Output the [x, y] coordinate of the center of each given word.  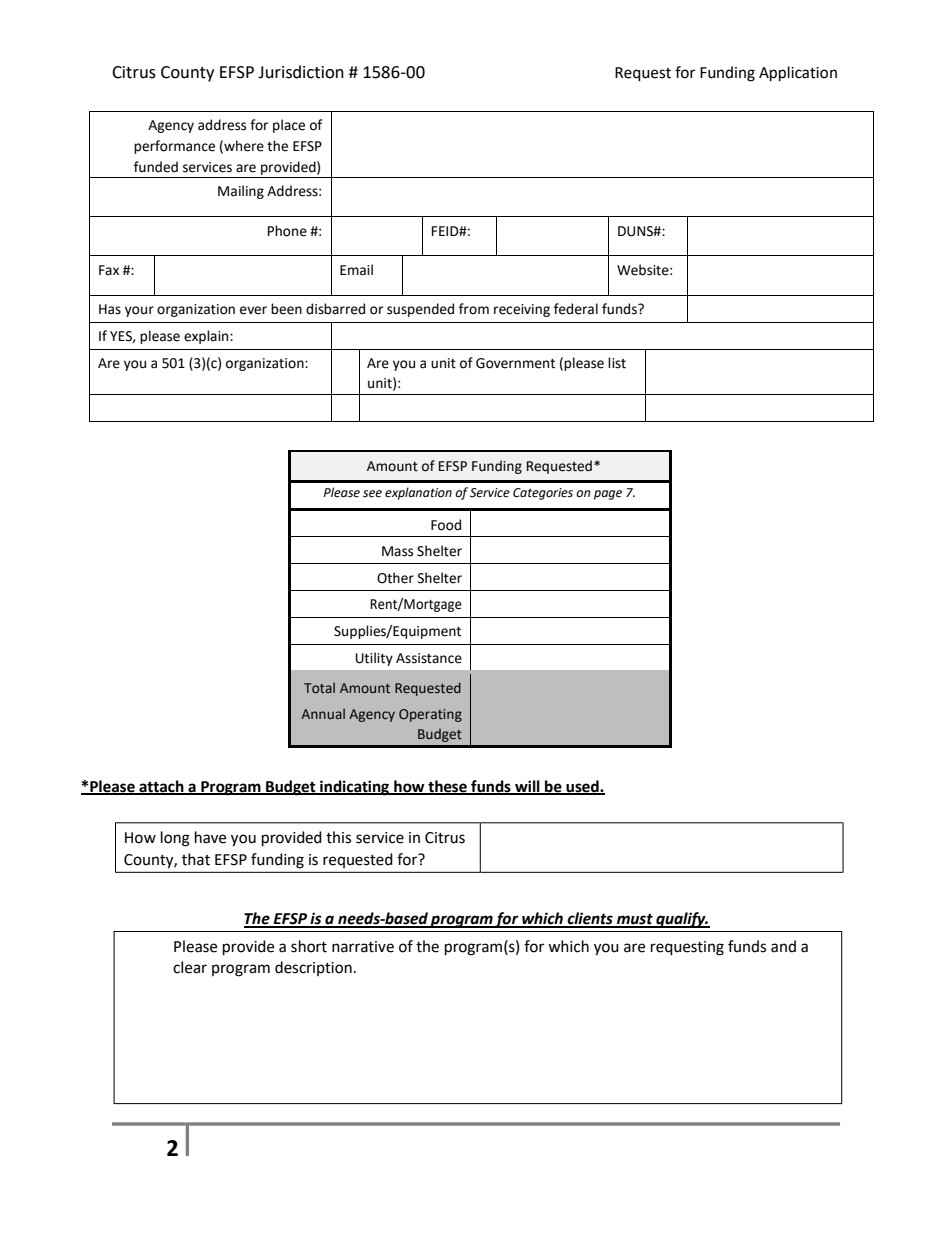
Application [798, 74]
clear [190, 967]
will [527, 787]
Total [319, 687]
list [617, 363]
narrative [363, 947]
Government [515, 363]
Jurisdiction [301, 72]
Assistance [429, 658]
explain [207, 337]
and [783, 946]
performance [174, 147]
